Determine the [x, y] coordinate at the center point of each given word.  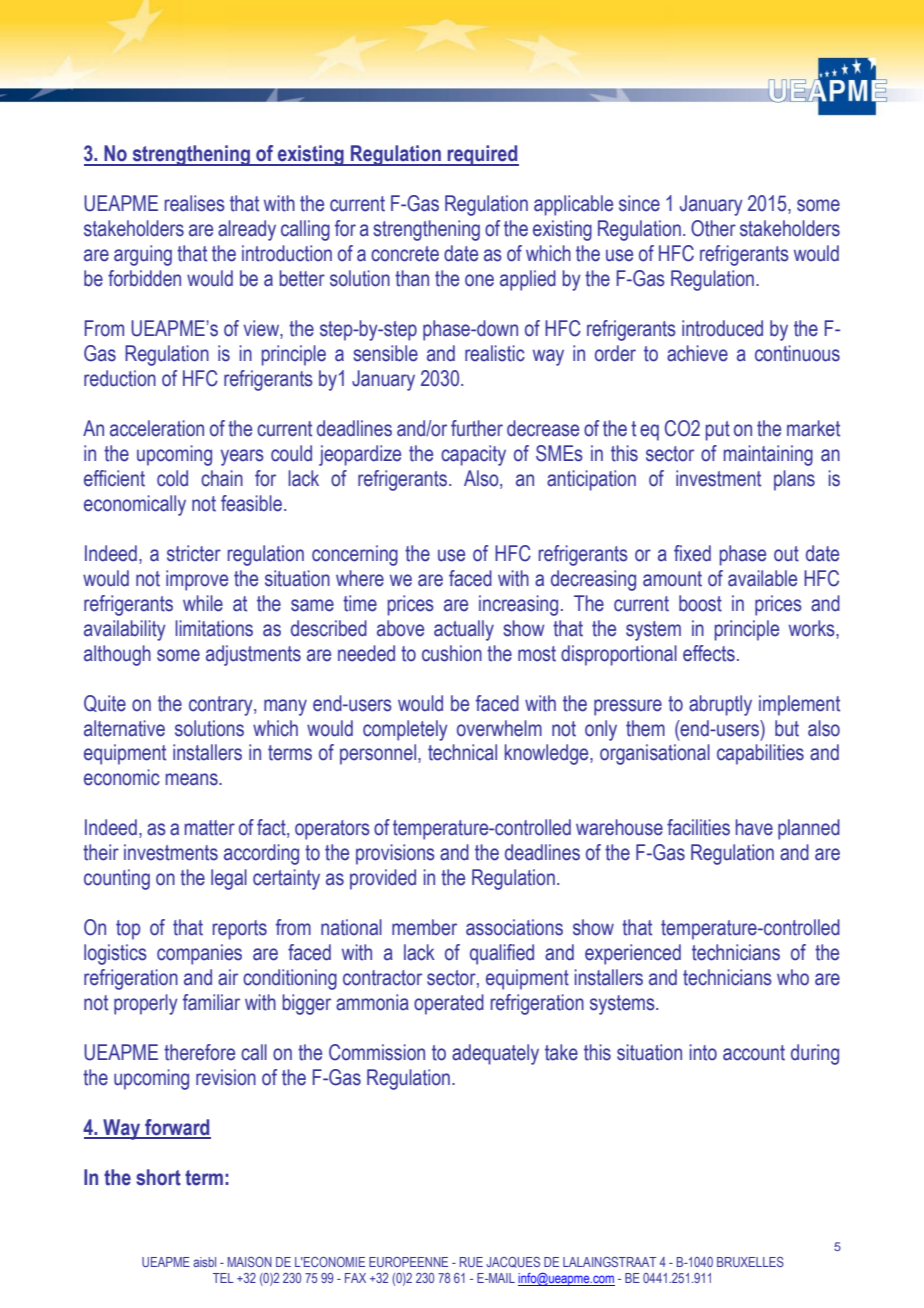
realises [195, 203]
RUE [471, 1262]
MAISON [250, 1262]
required [482, 155]
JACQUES [513, 1262]
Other [713, 228]
